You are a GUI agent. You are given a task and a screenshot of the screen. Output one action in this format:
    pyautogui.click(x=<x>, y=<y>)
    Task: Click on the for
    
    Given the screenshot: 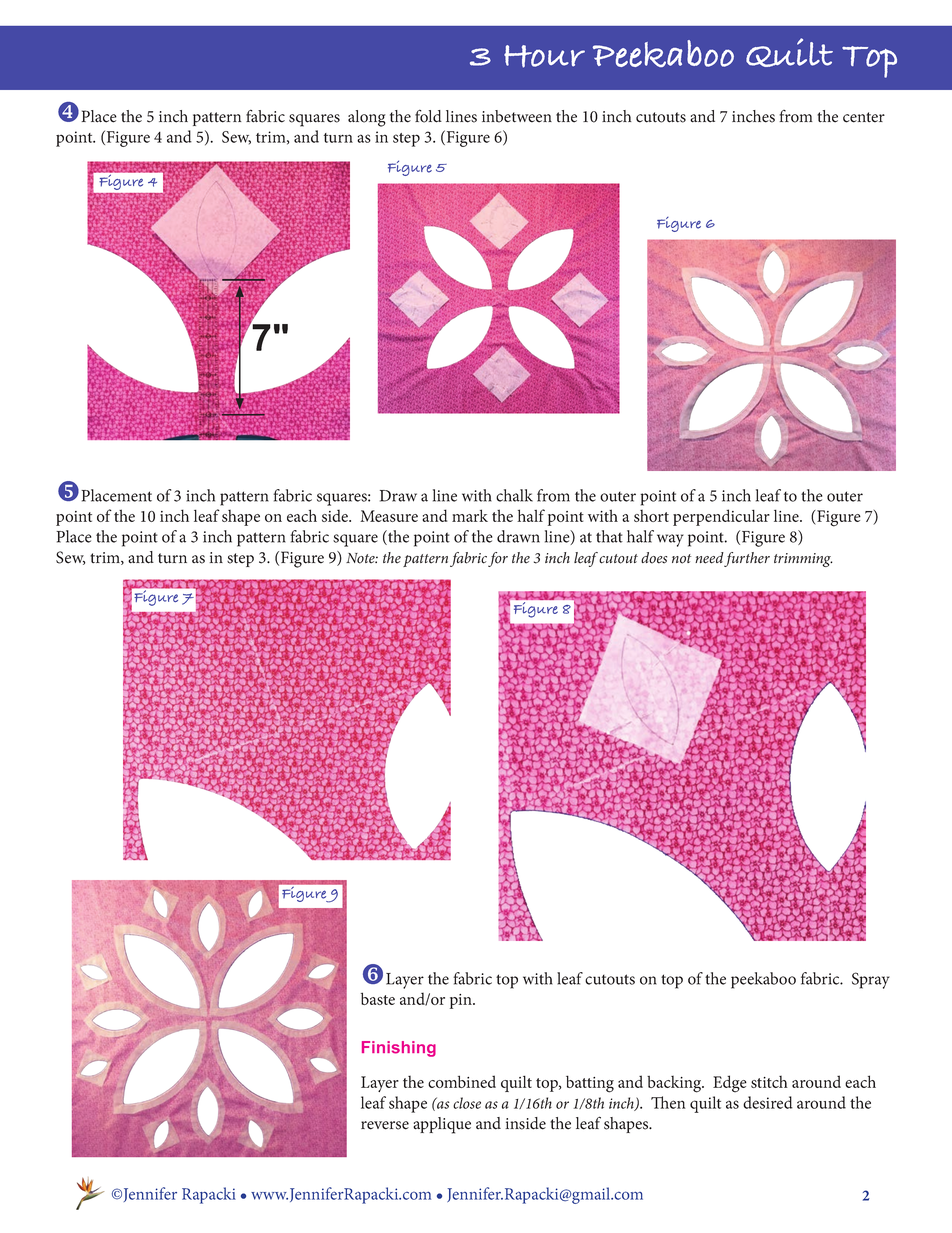 What is the action you would take?
    pyautogui.click(x=498, y=559)
